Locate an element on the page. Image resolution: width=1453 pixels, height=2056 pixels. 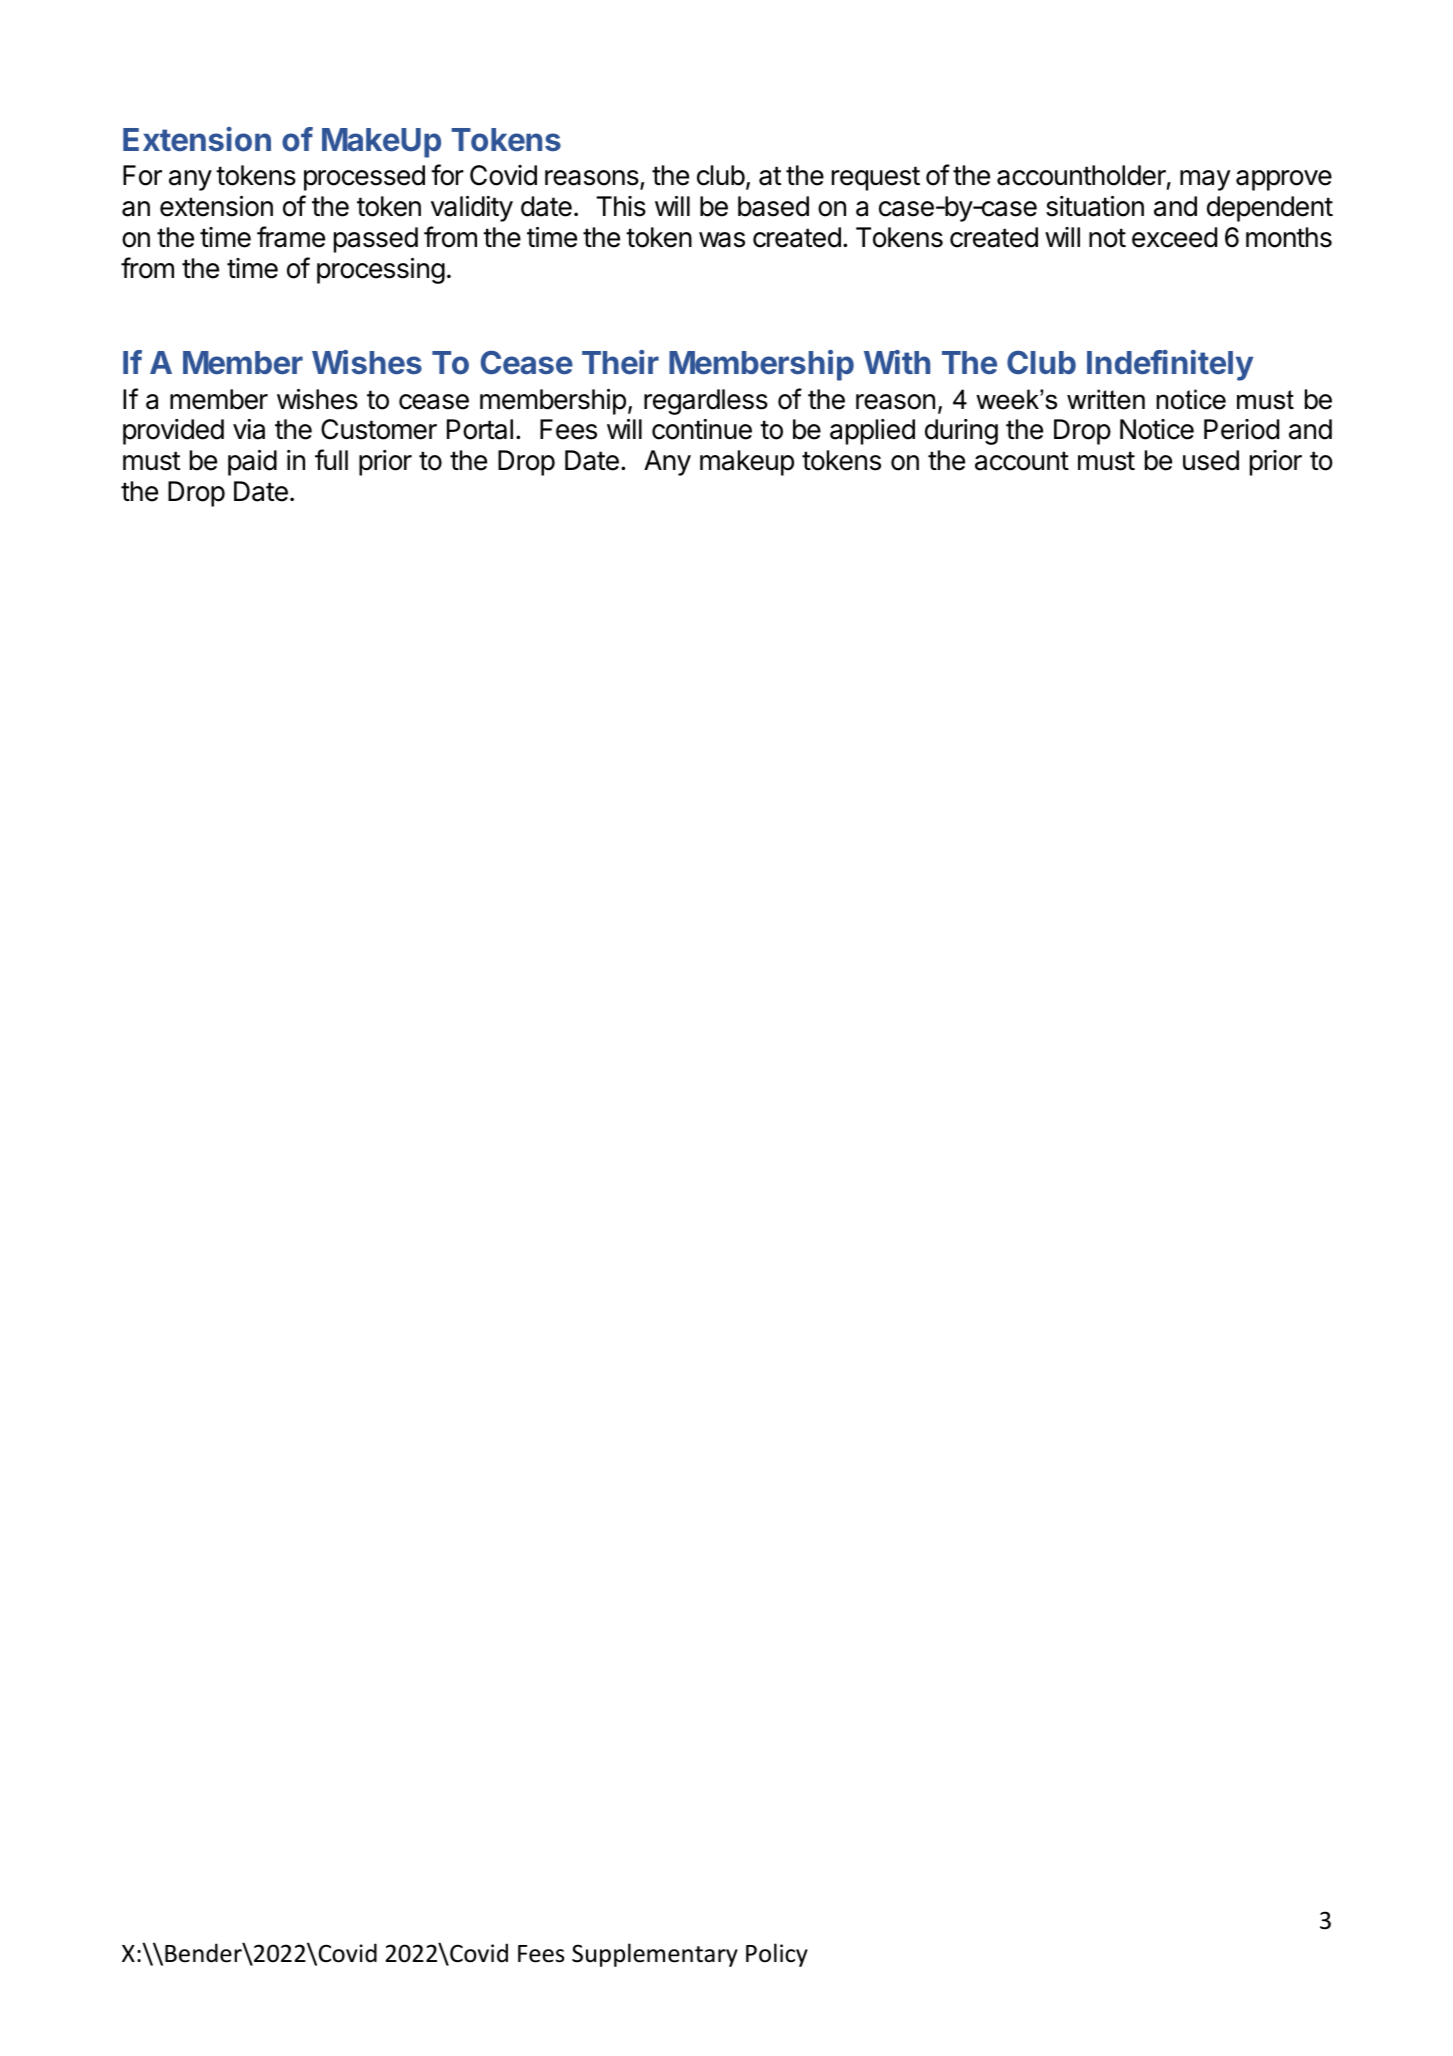
paid is located at coordinates (252, 463).
